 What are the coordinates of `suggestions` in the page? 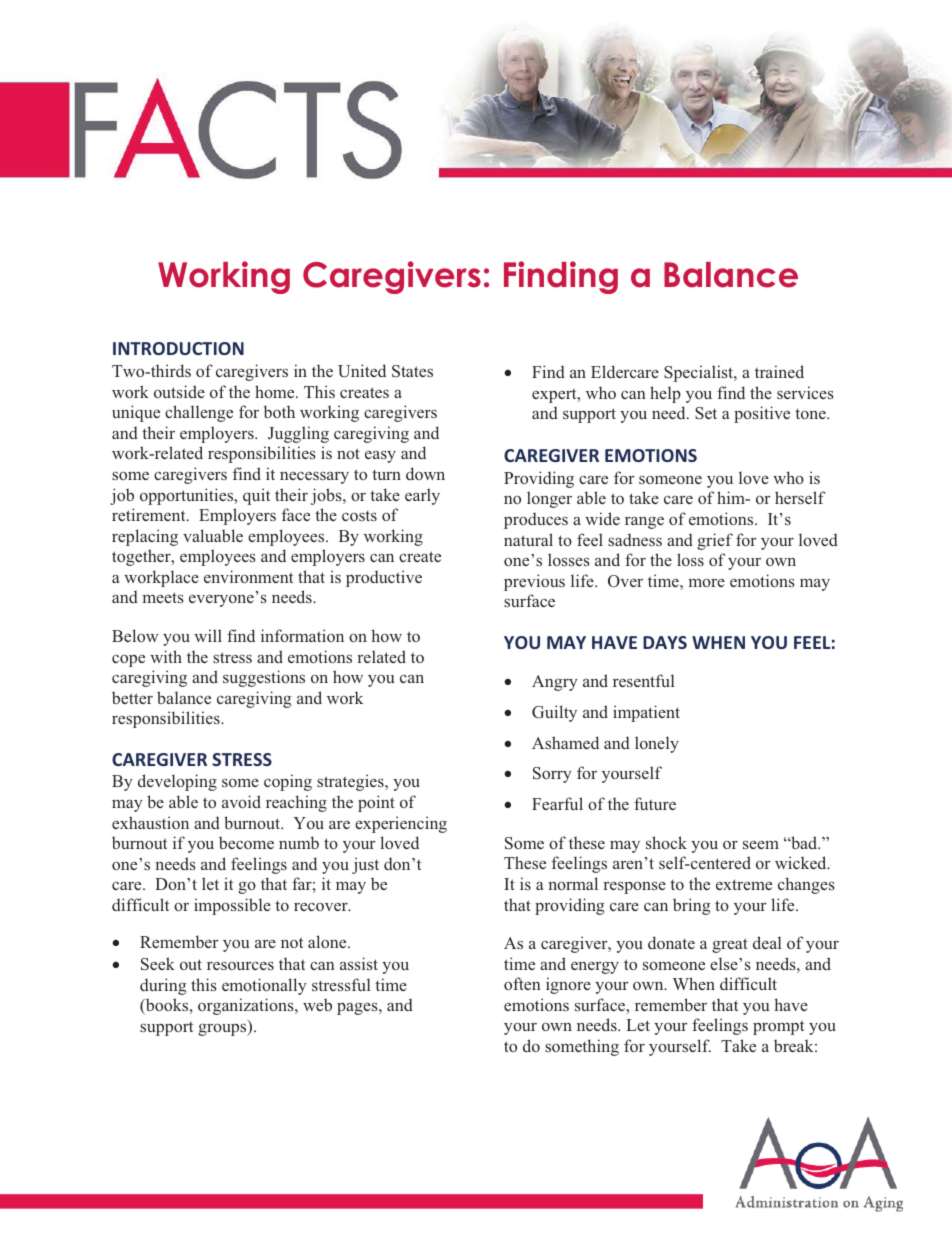 It's located at (264, 678).
